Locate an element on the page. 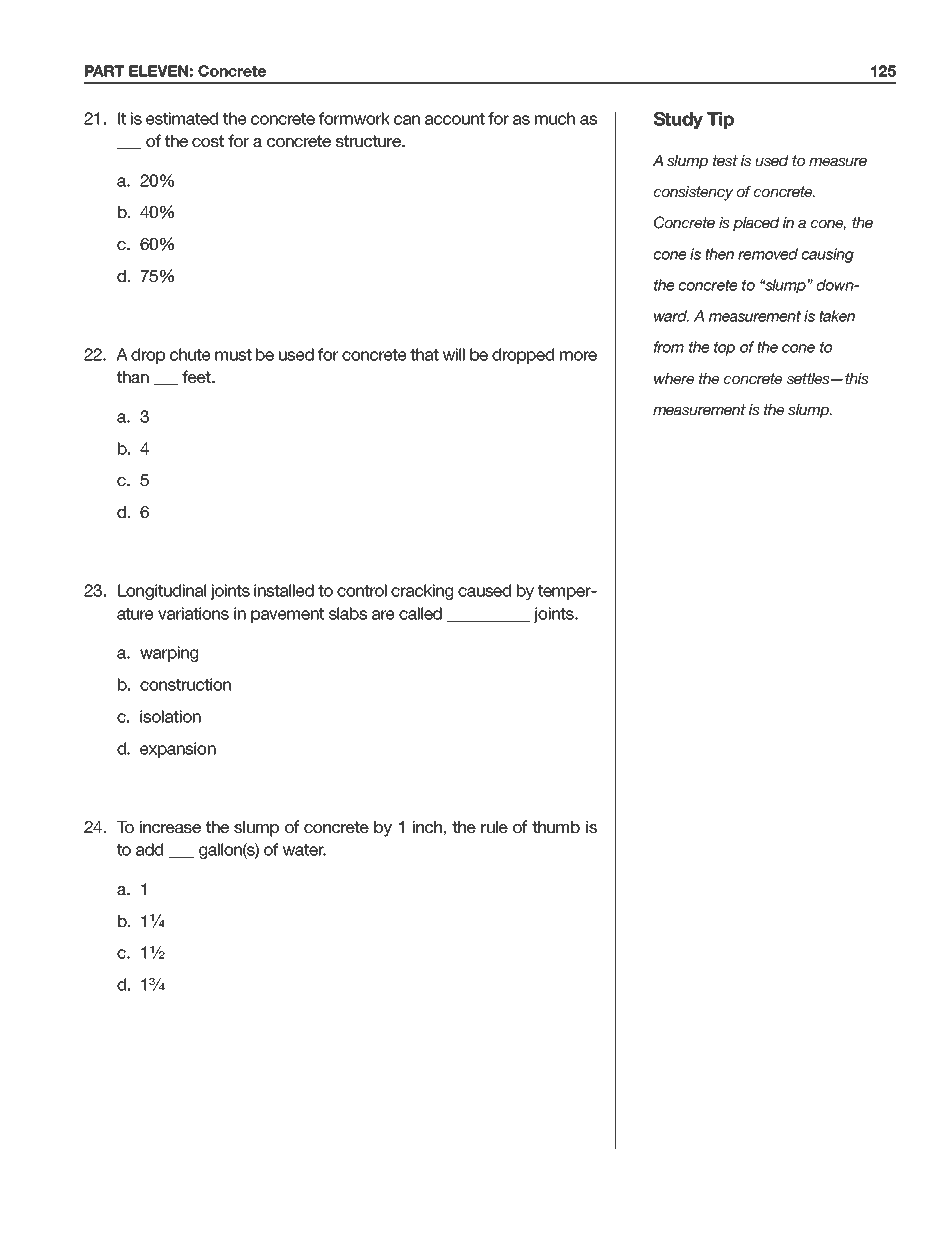 The width and height of the document is (952, 1233). account is located at coordinates (455, 119).
